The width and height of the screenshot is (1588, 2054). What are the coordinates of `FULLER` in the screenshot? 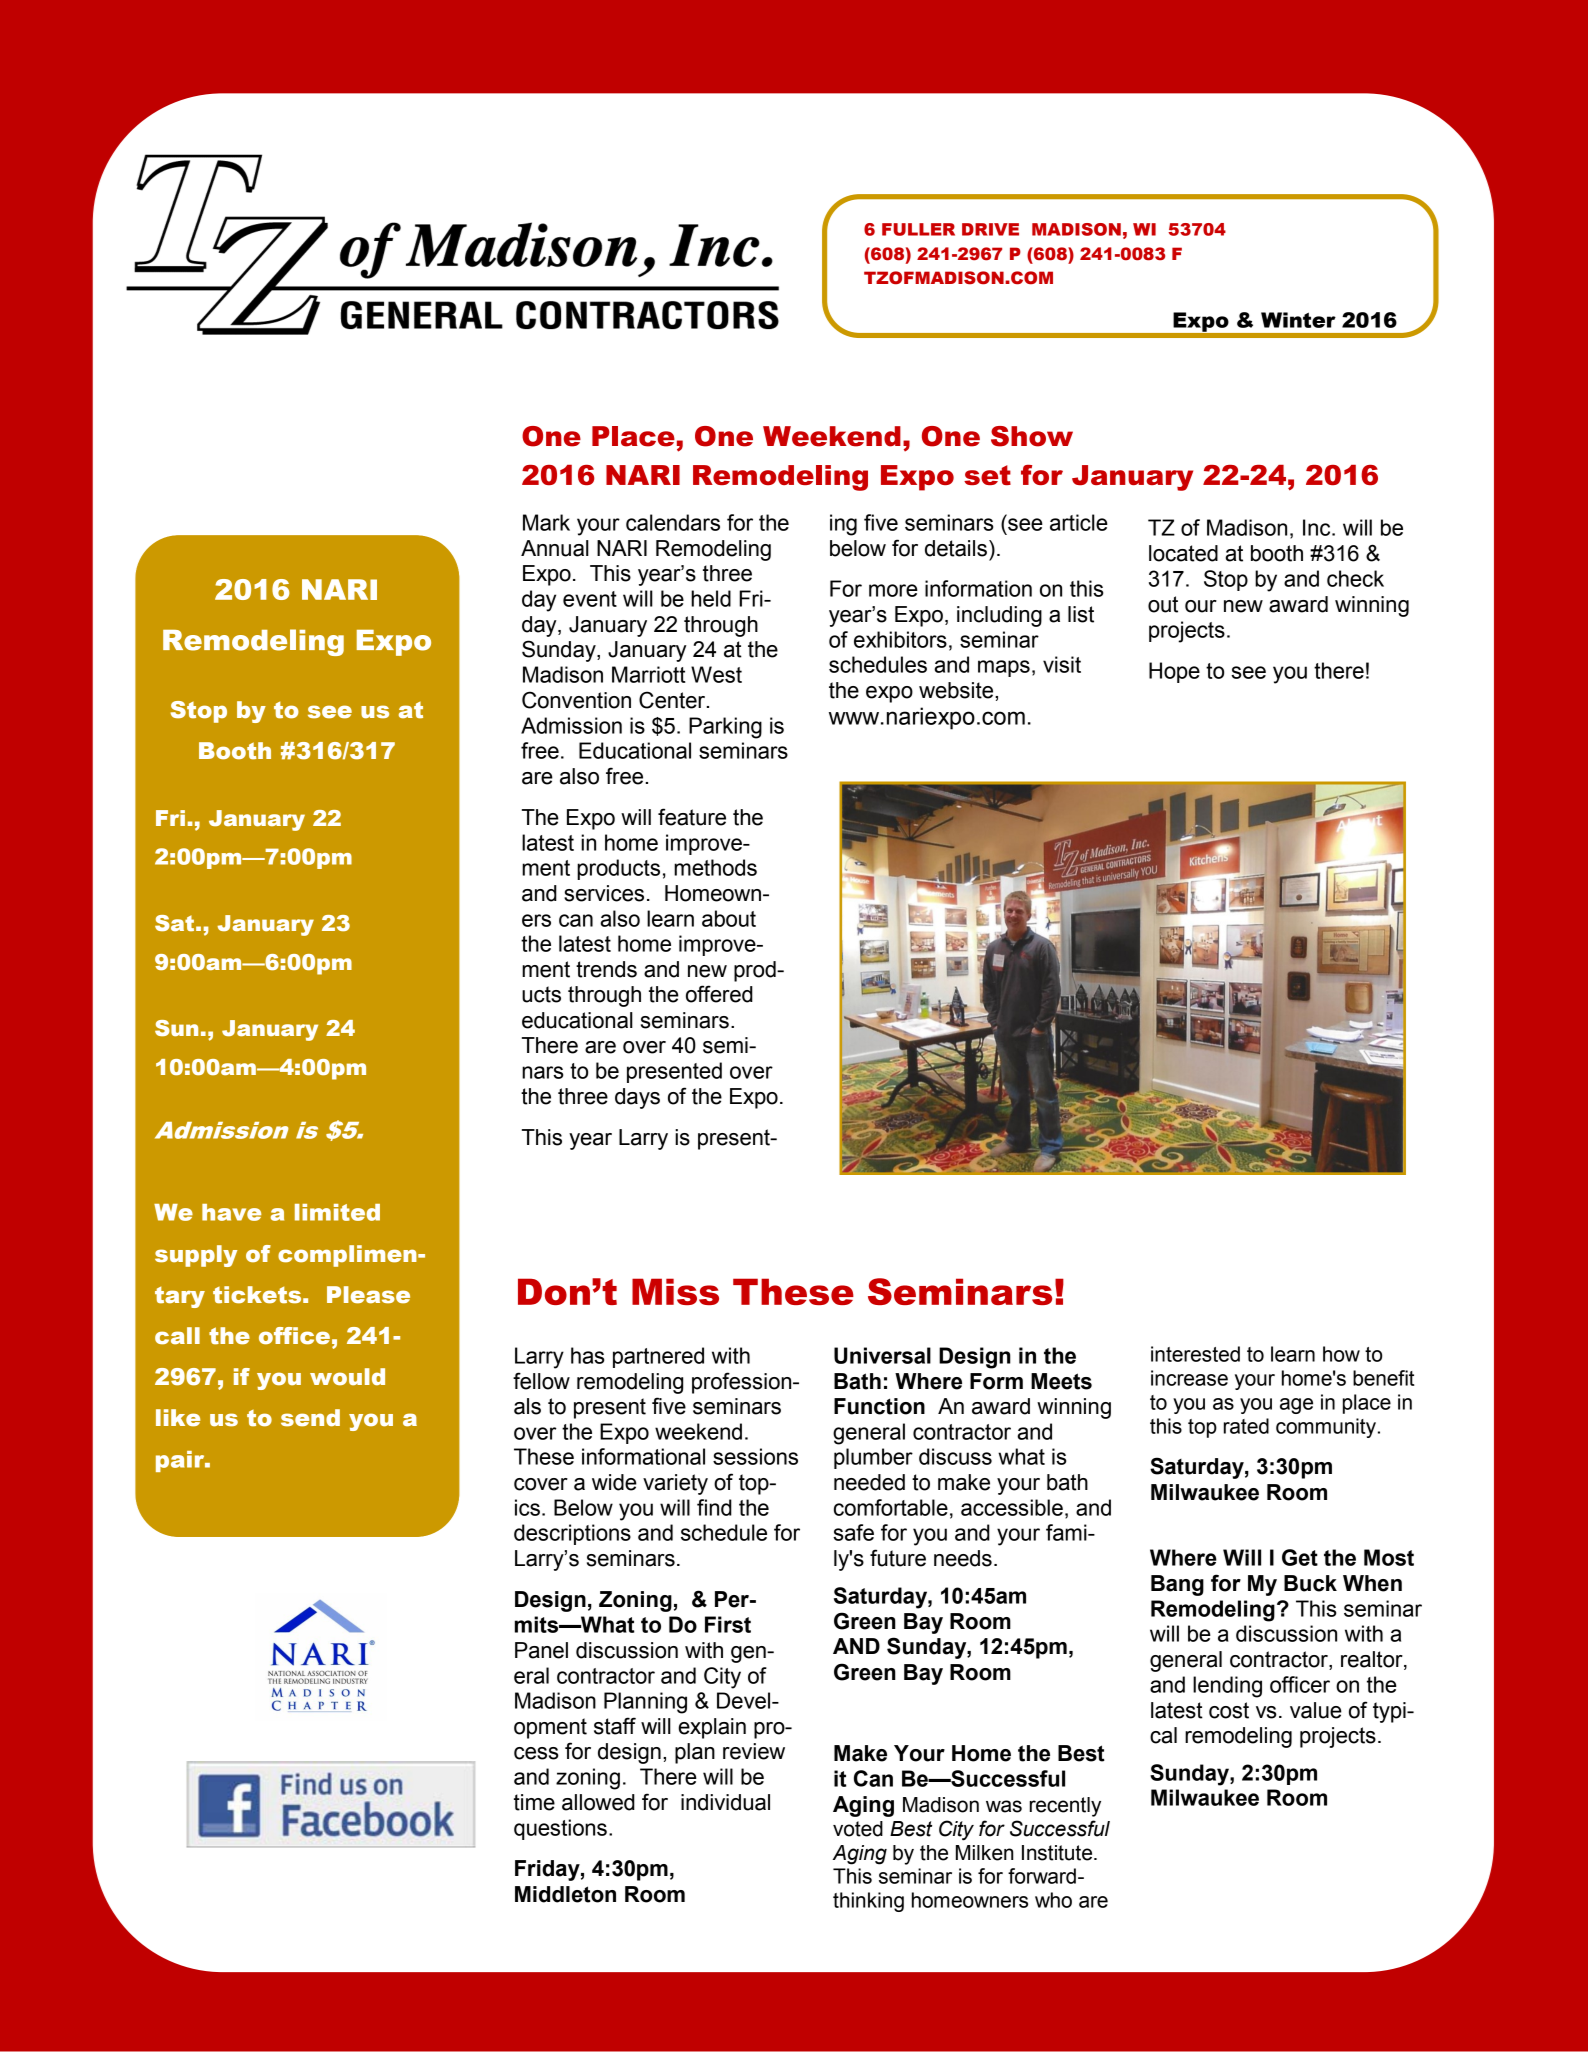 It's located at (918, 229).
